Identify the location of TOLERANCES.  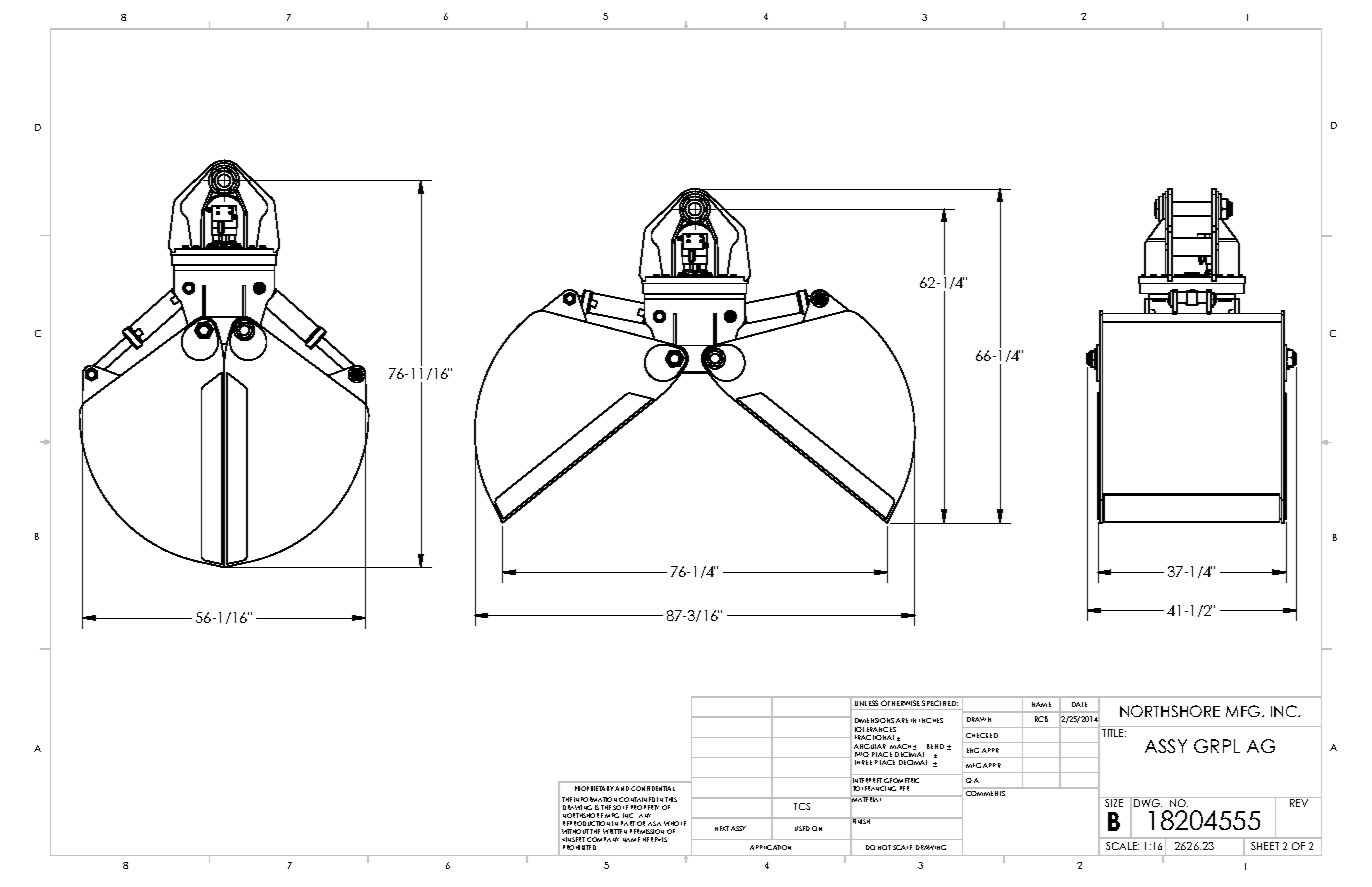
(875, 729).
